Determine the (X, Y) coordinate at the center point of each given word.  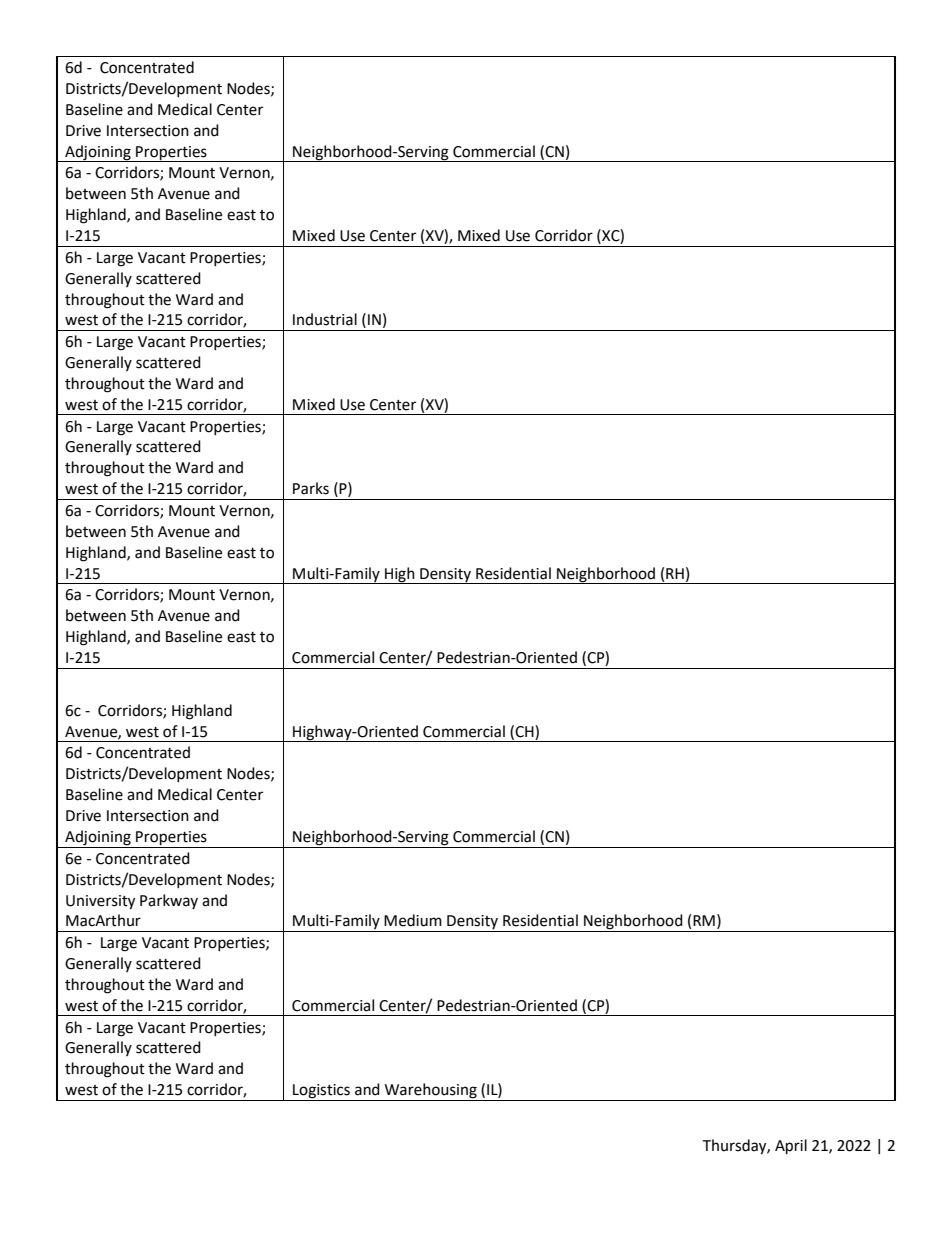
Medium (413, 920)
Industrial (325, 319)
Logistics (321, 1092)
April (791, 1147)
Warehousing (431, 1092)
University (100, 902)
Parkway (169, 901)
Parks (311, 488)
